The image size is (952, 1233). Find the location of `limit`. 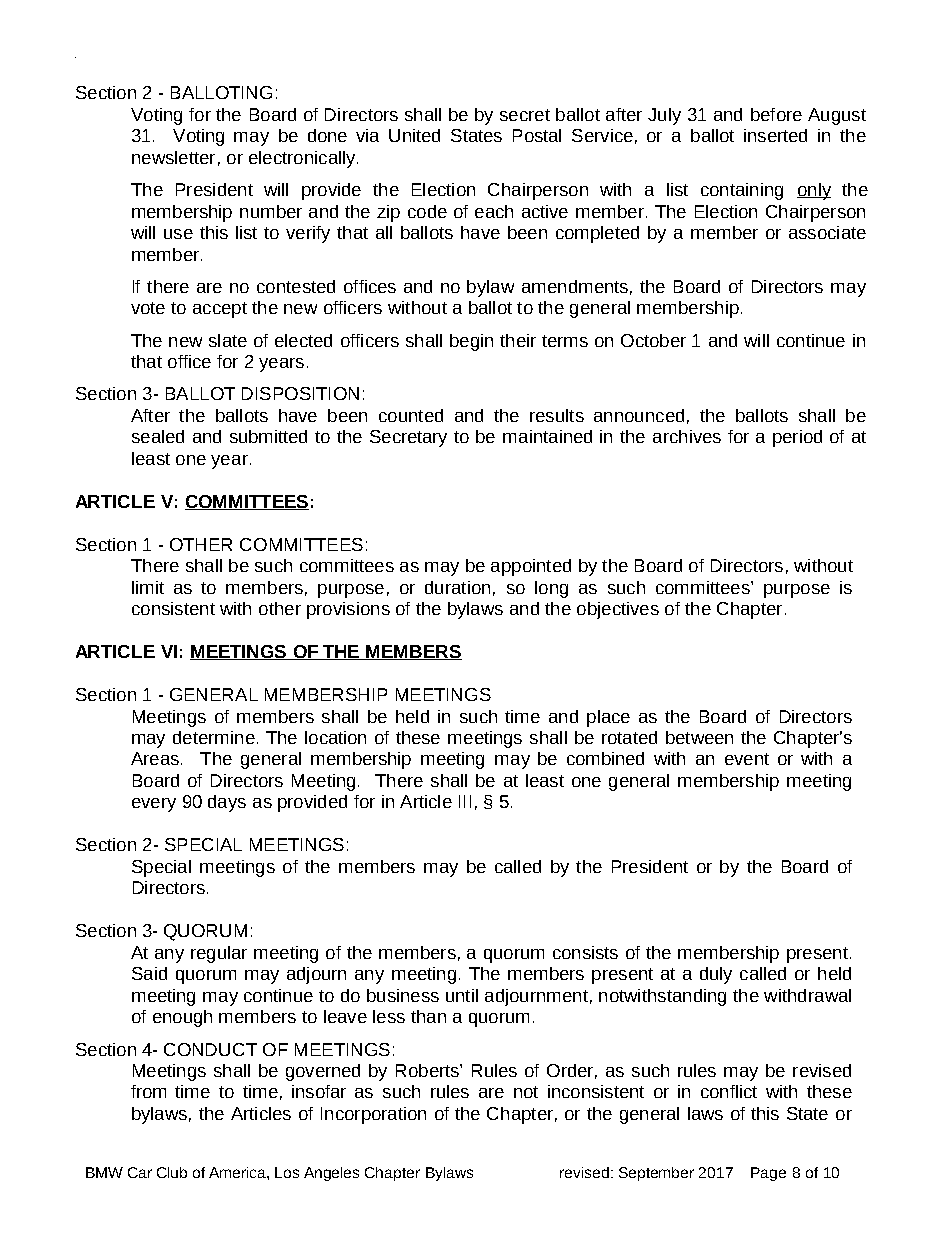

limit is located at coordinates (148, 587).
